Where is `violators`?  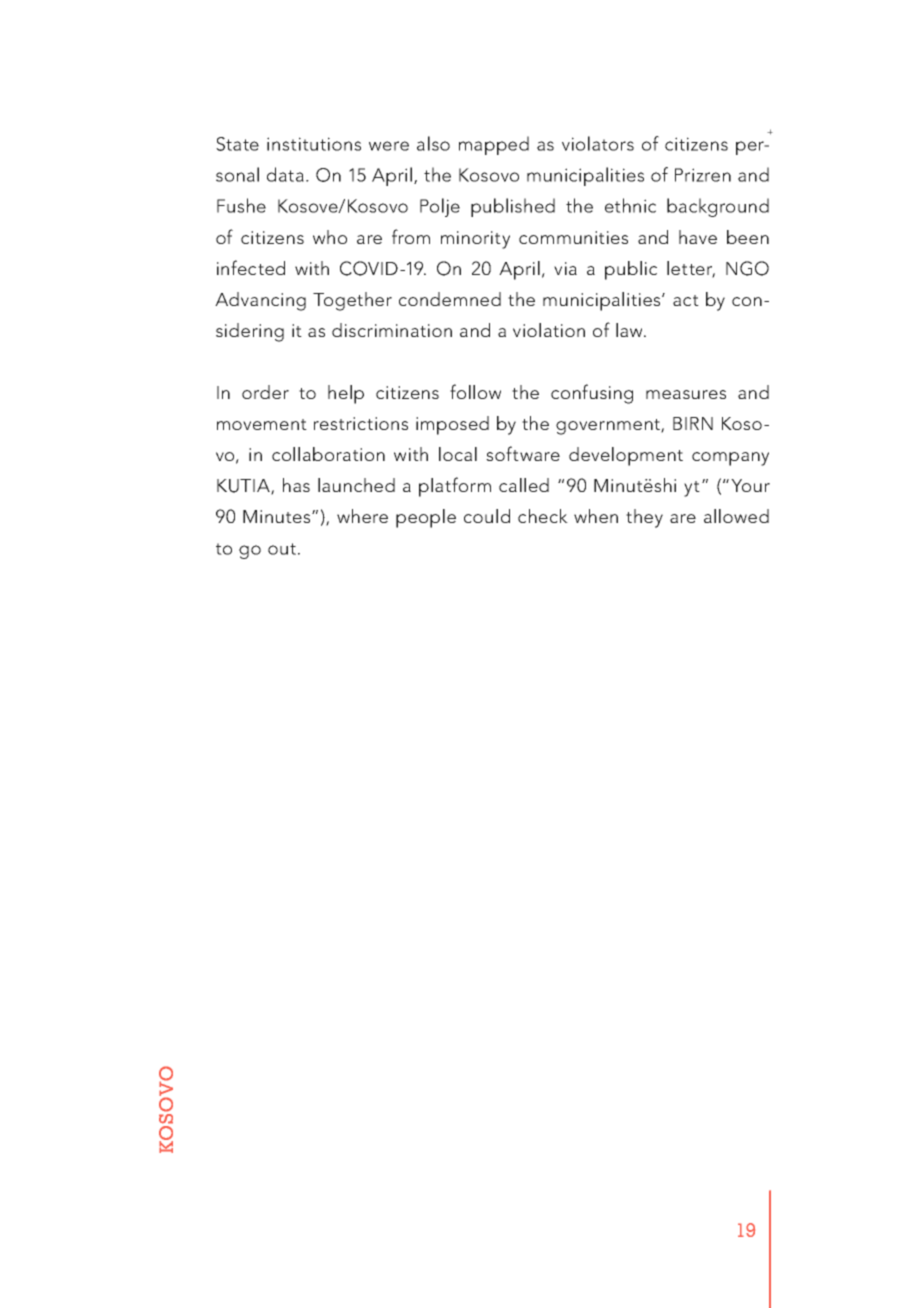
violators is located at coordinates (598, 143).
